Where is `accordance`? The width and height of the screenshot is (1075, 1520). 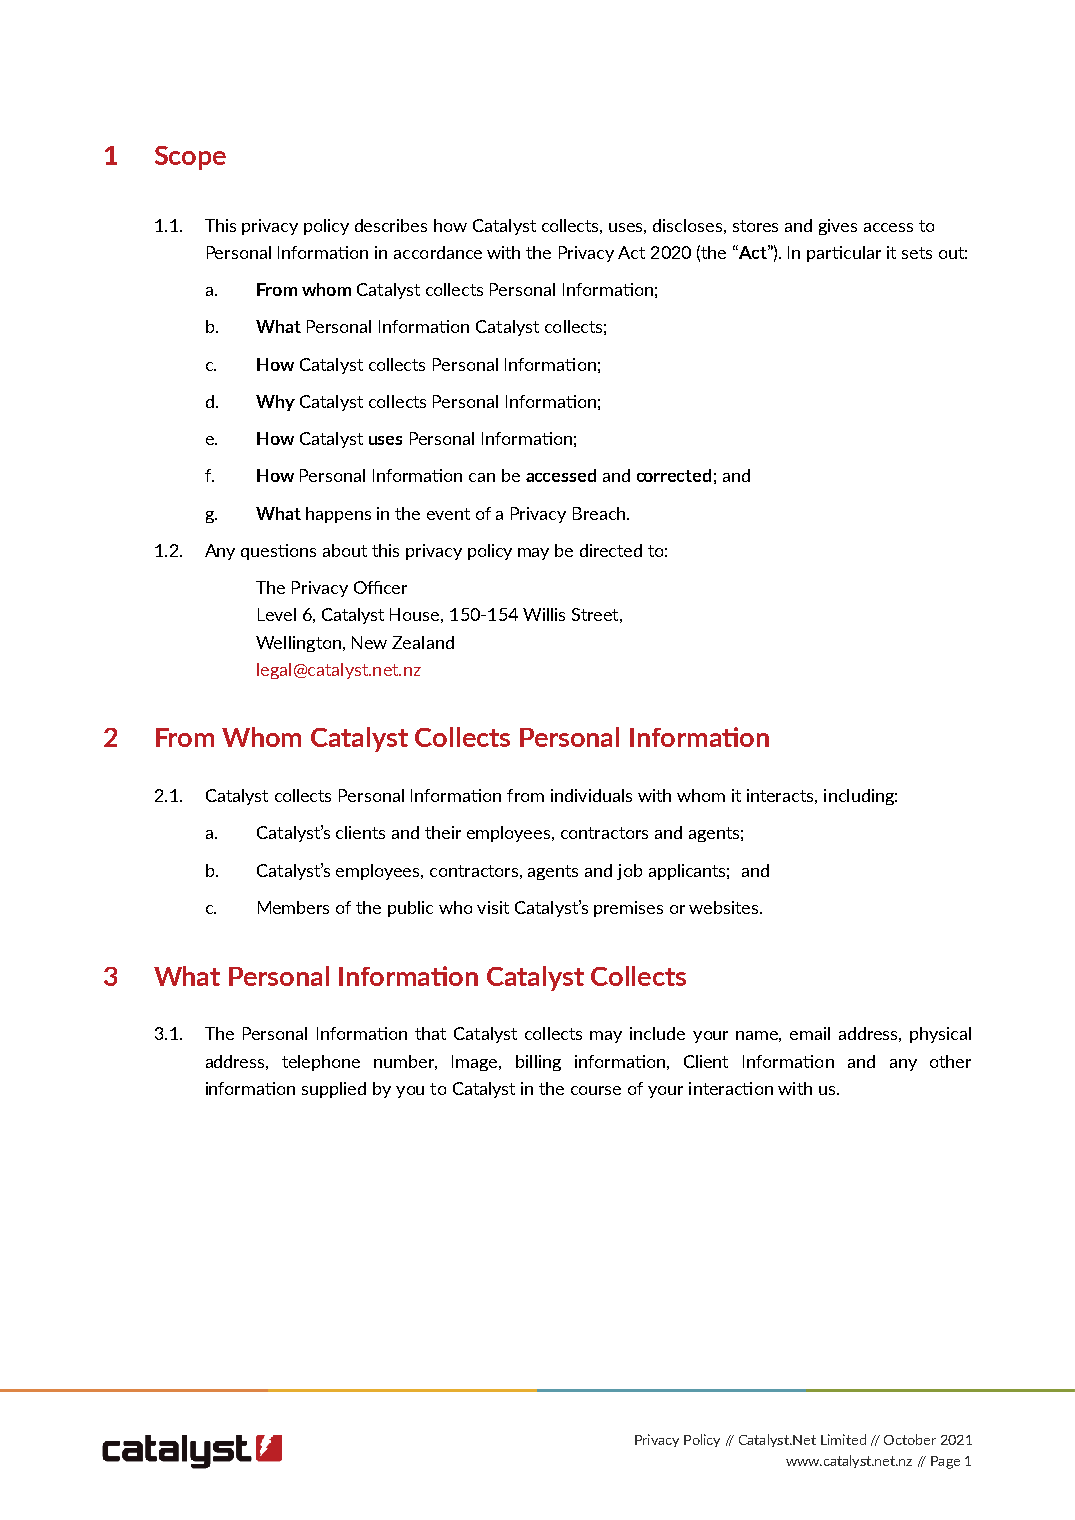 accordance is located at coordinates (438, 252).
